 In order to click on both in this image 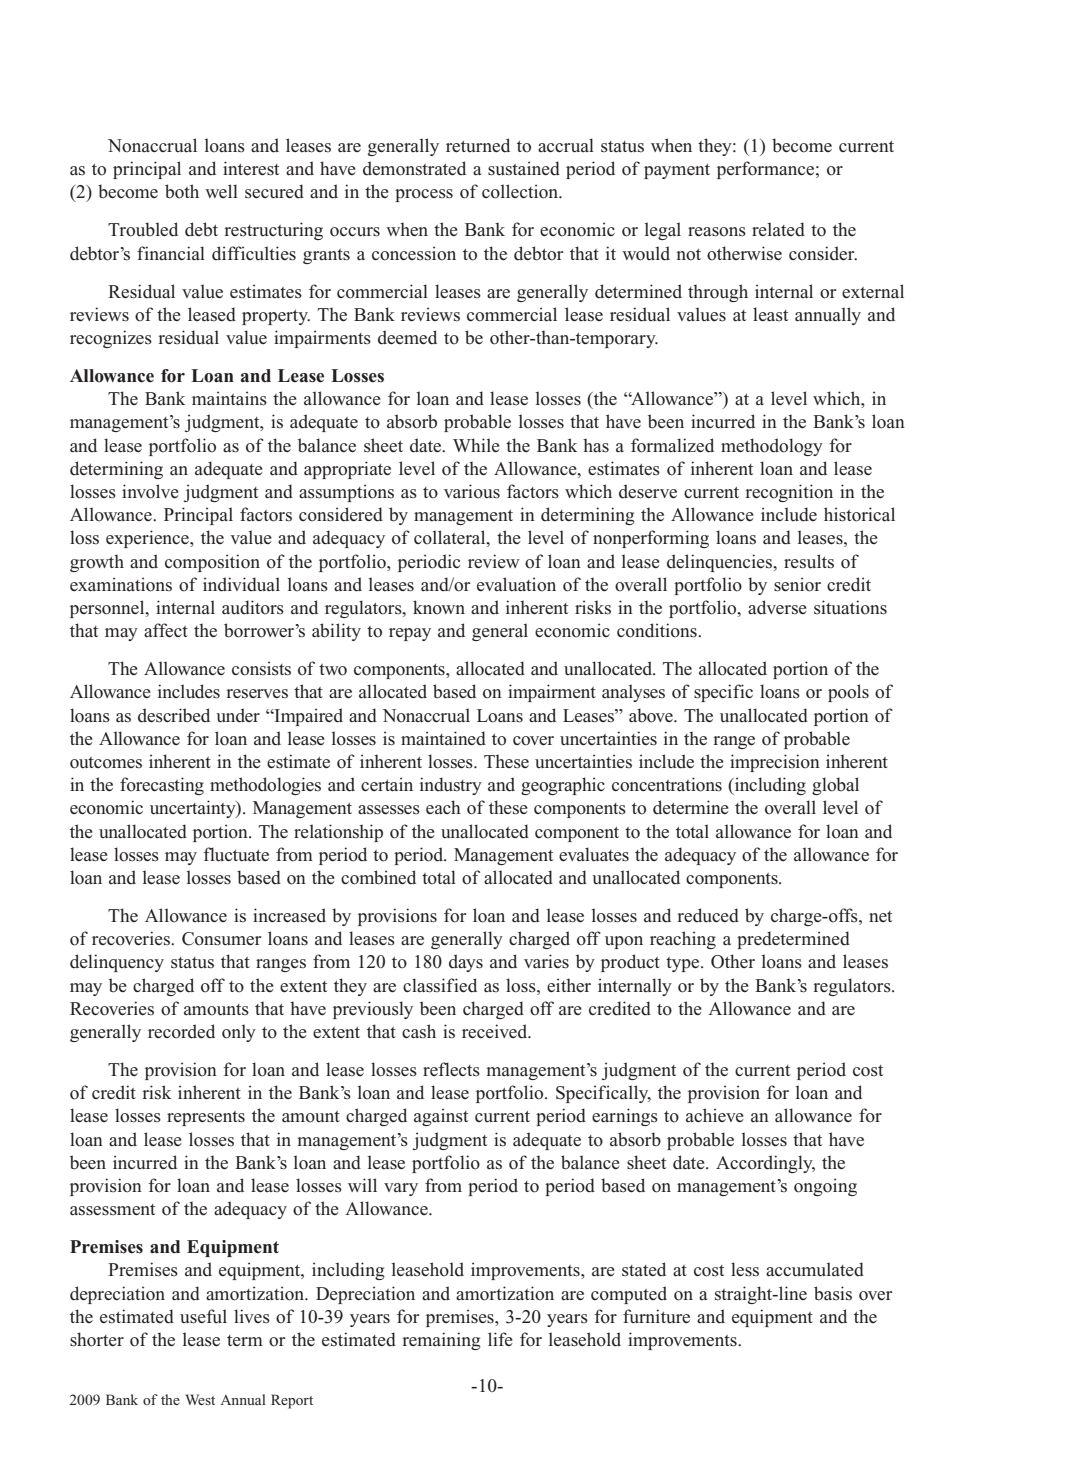, I will do `click(182, 191)`.
